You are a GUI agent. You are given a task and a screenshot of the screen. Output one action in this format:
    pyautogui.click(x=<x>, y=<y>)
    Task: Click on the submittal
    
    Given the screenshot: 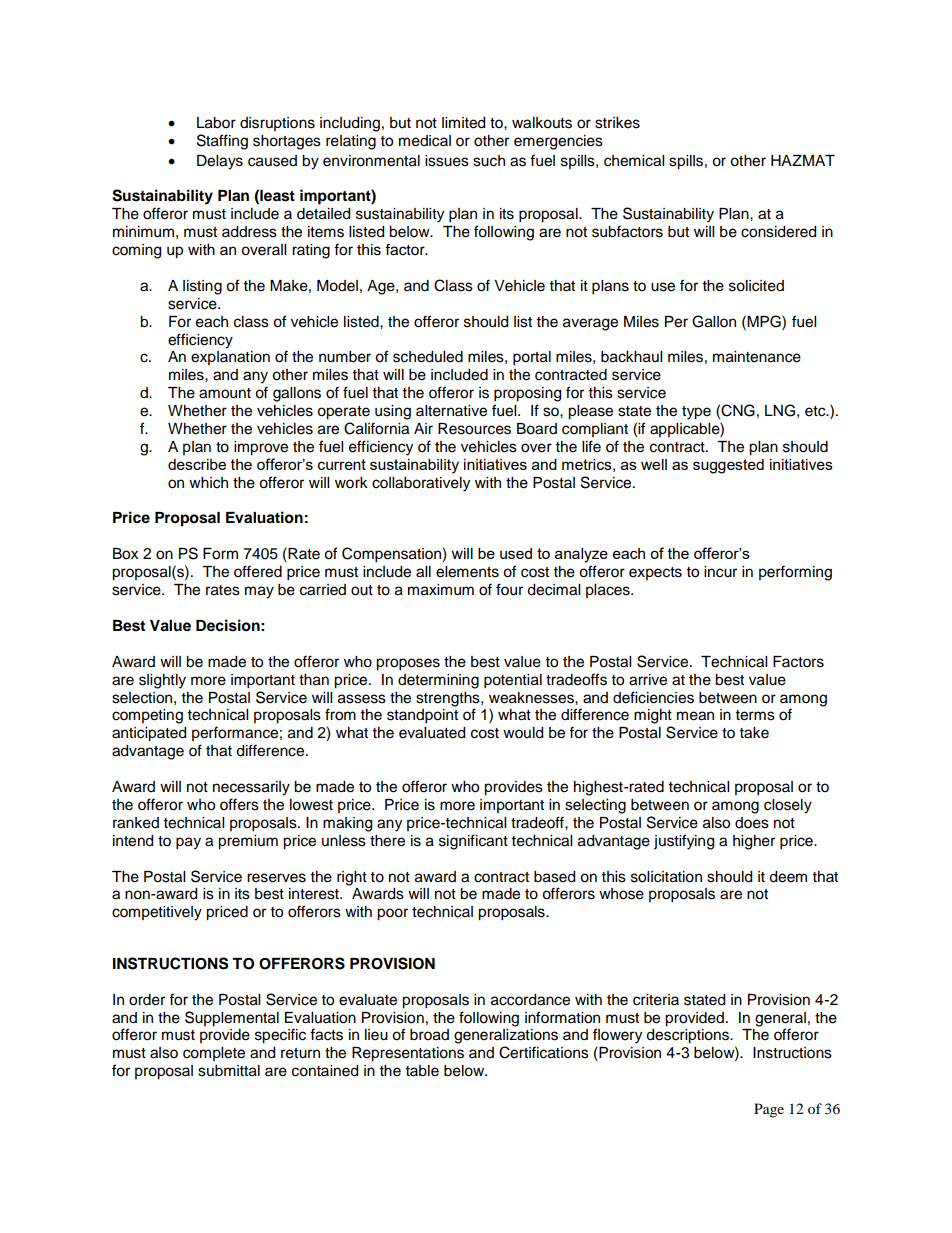 What is the action you would take?
    pyautogui.click(x=229, y=1071)
